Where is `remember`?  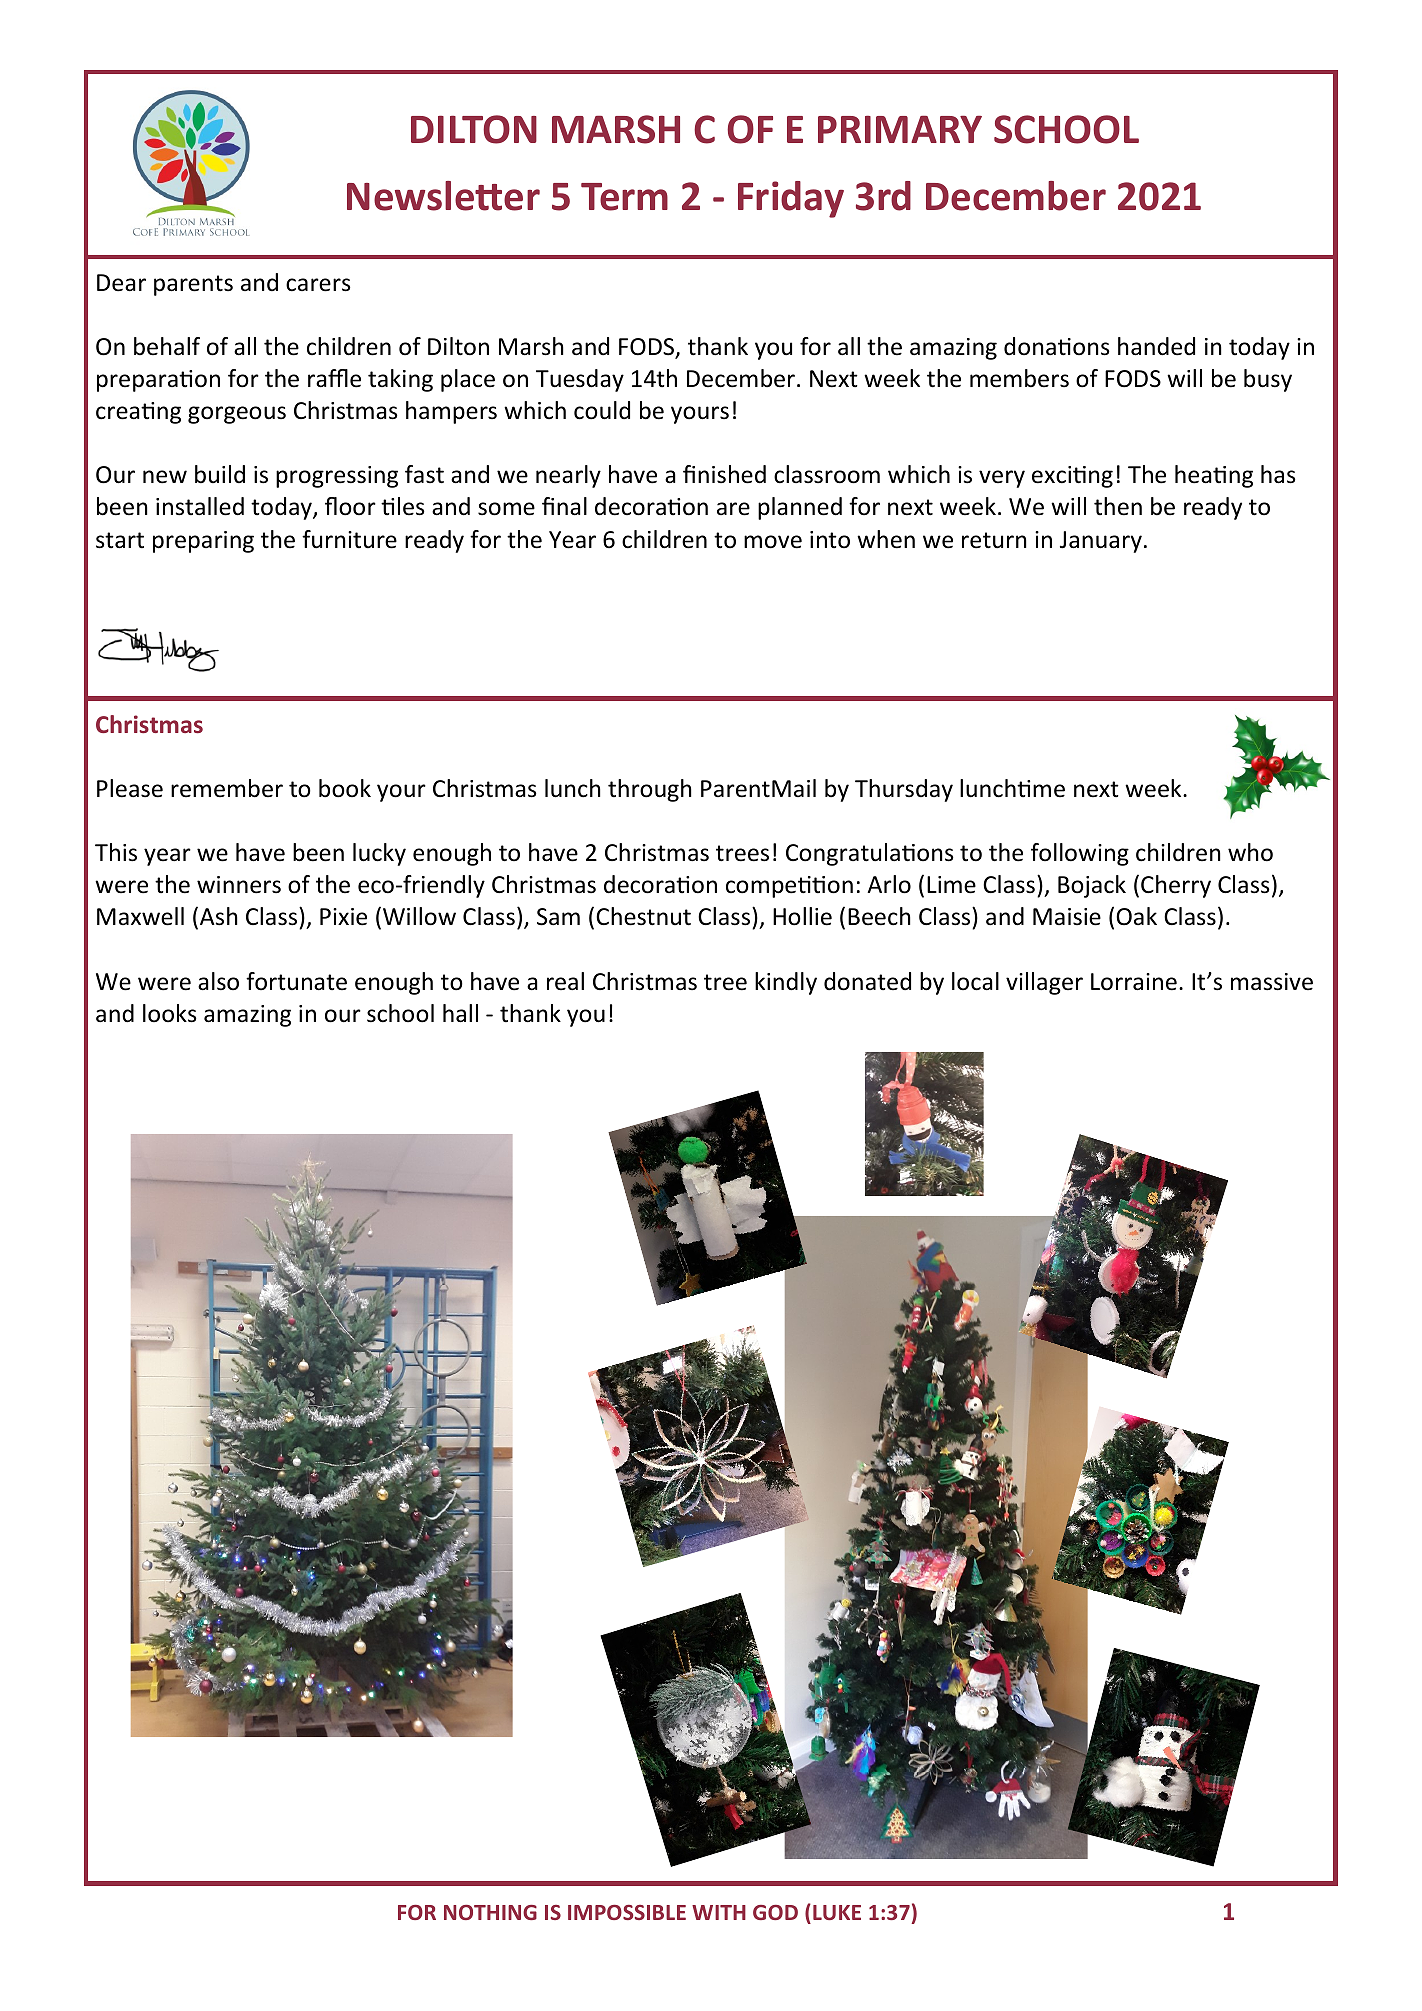
remember is located at coordinates (227, 788).
